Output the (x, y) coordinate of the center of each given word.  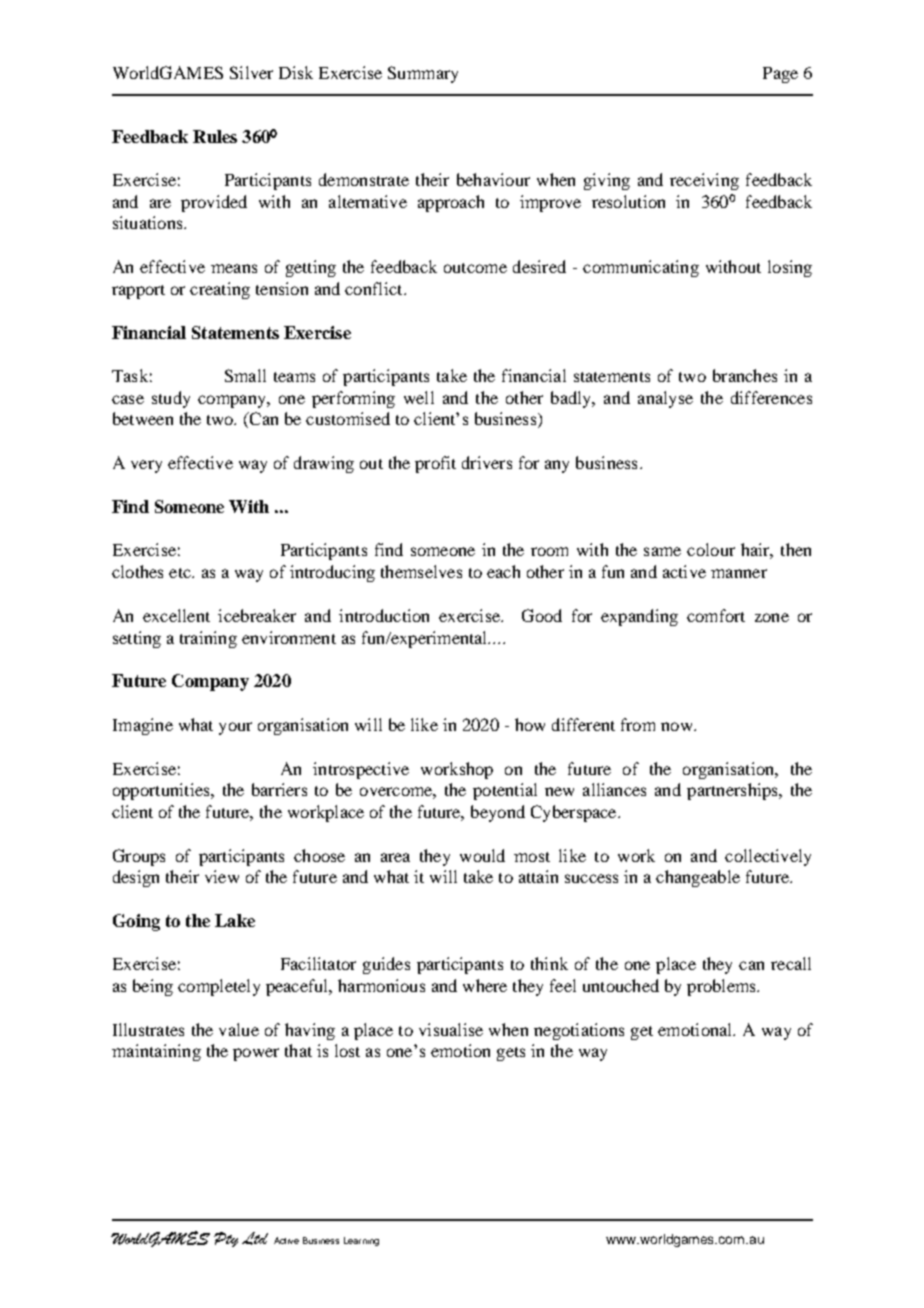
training (208, 639)
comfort (716, 615)
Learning (361, 1241)
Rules (215, 136)
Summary (423, 74)
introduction (384, 615)
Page (780, 75)
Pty (226, 1239)
